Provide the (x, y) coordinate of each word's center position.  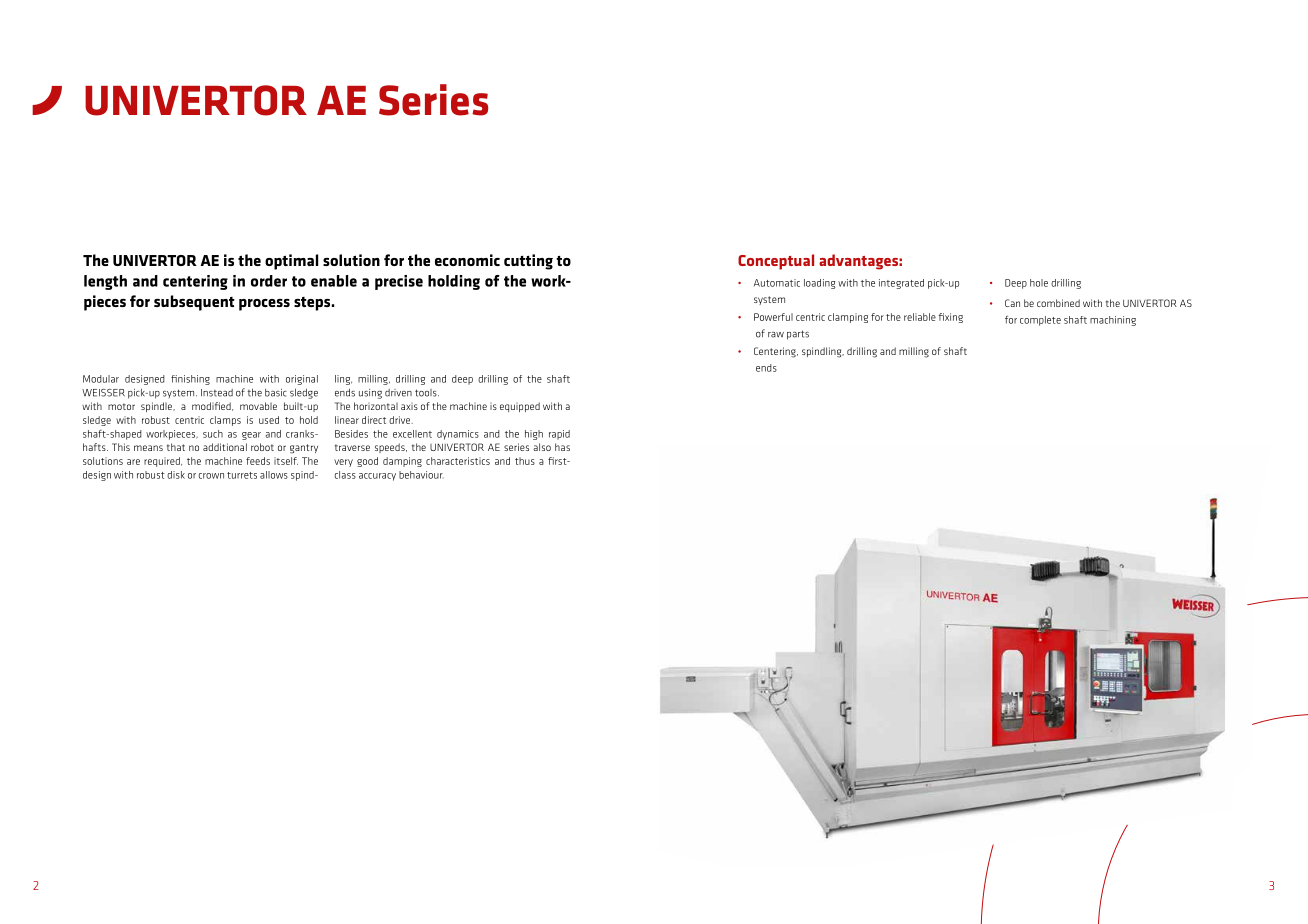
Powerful (773, 317)
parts (798, 335)
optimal (291, 262)
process (264, 305)
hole (1039, 283)
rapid (559, 435)
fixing (950, 318)
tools (427, 393)
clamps (225, 421)
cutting (528, 262)
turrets (242, 475)
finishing (190, 380)
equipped (520, 407)
